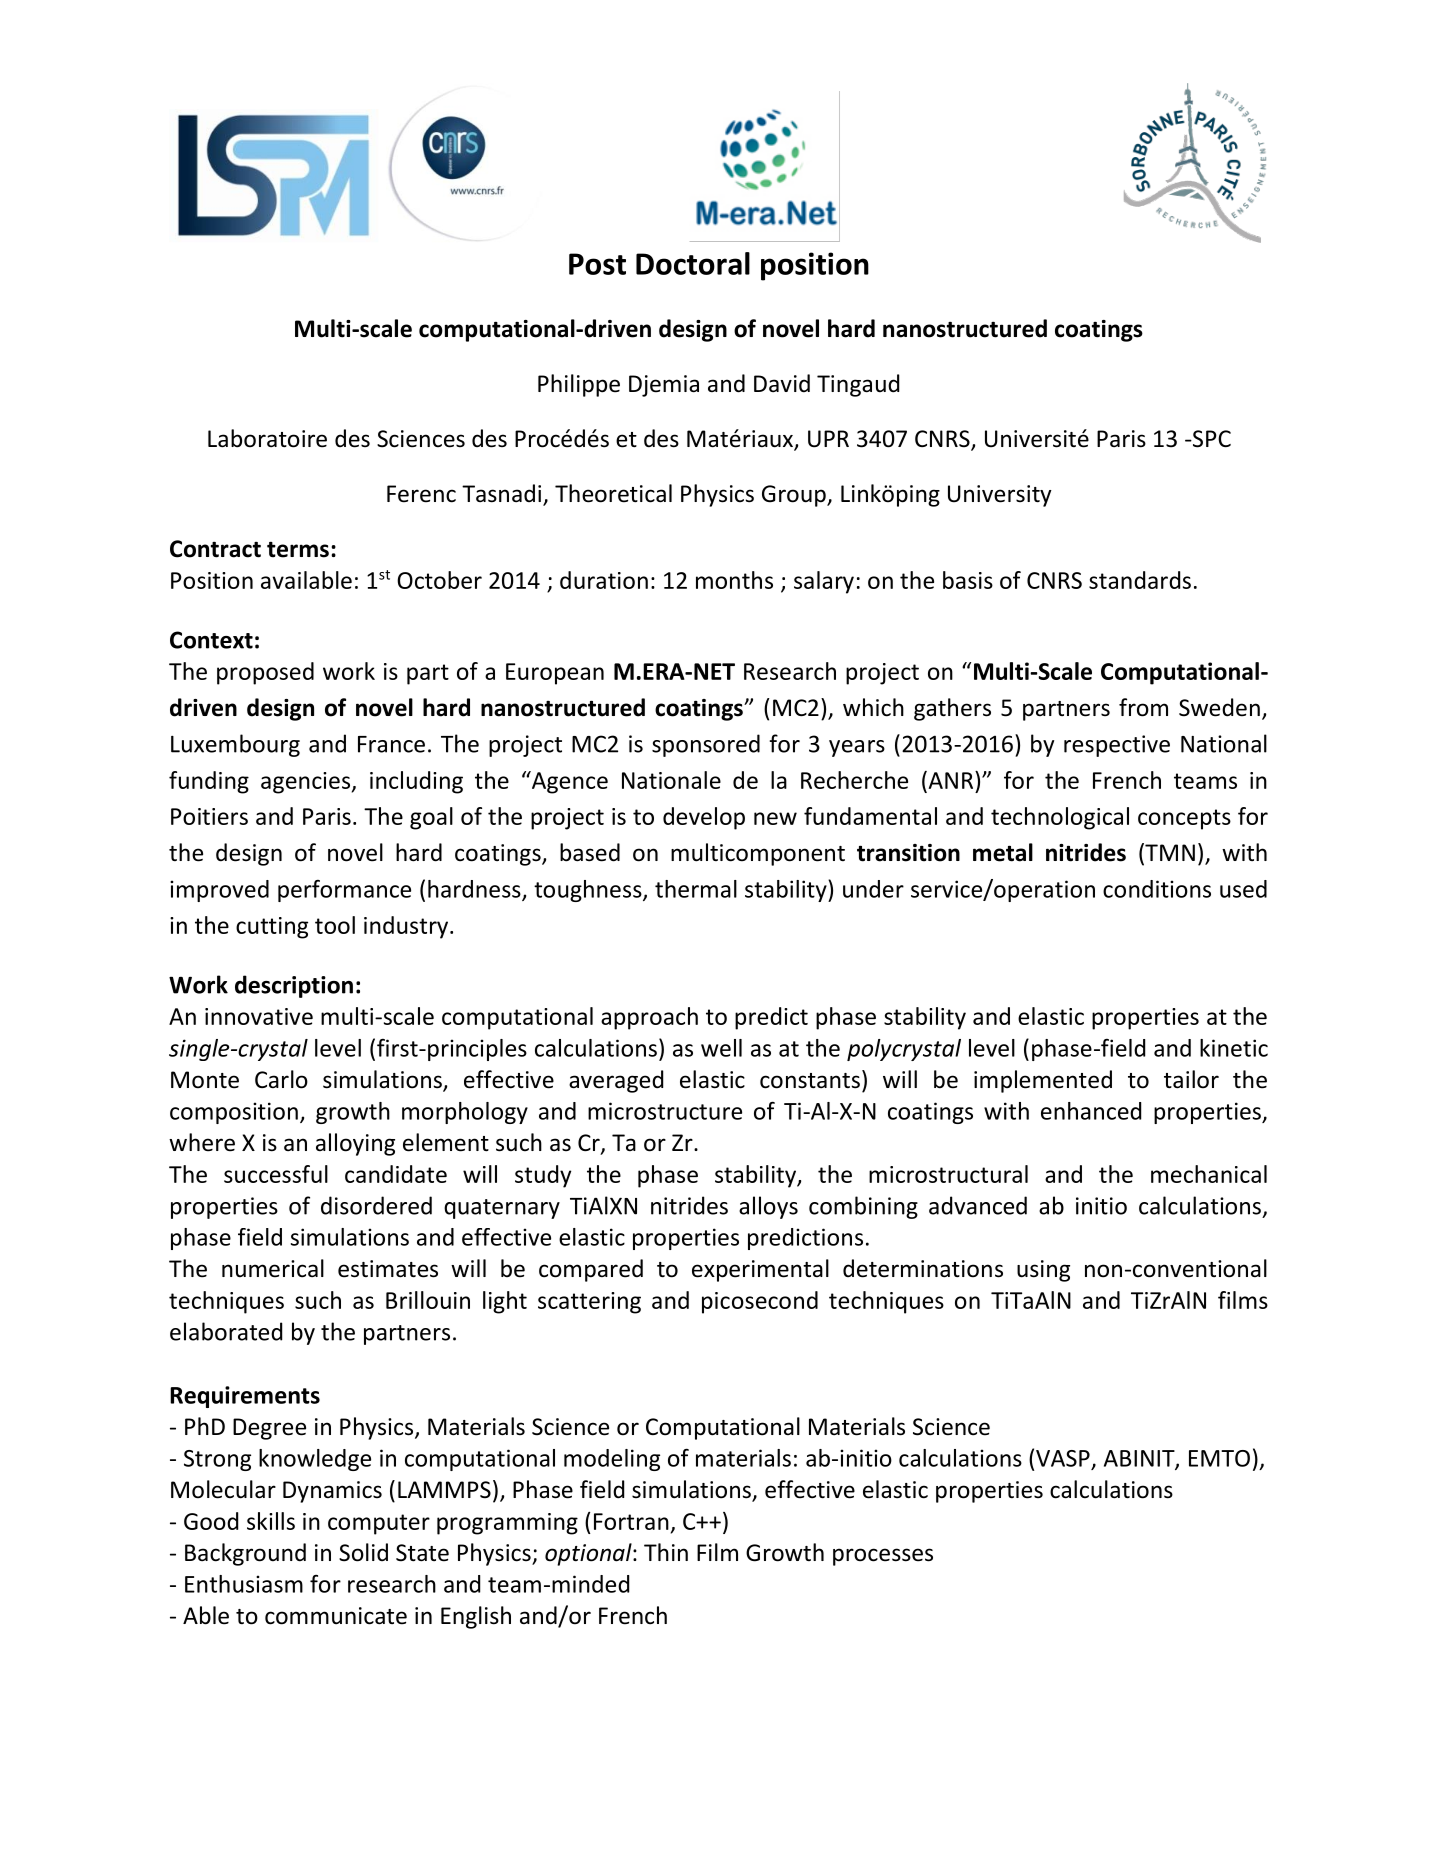 This image has height=1860, width=1437. I want to click on France, so click(391, 744).
